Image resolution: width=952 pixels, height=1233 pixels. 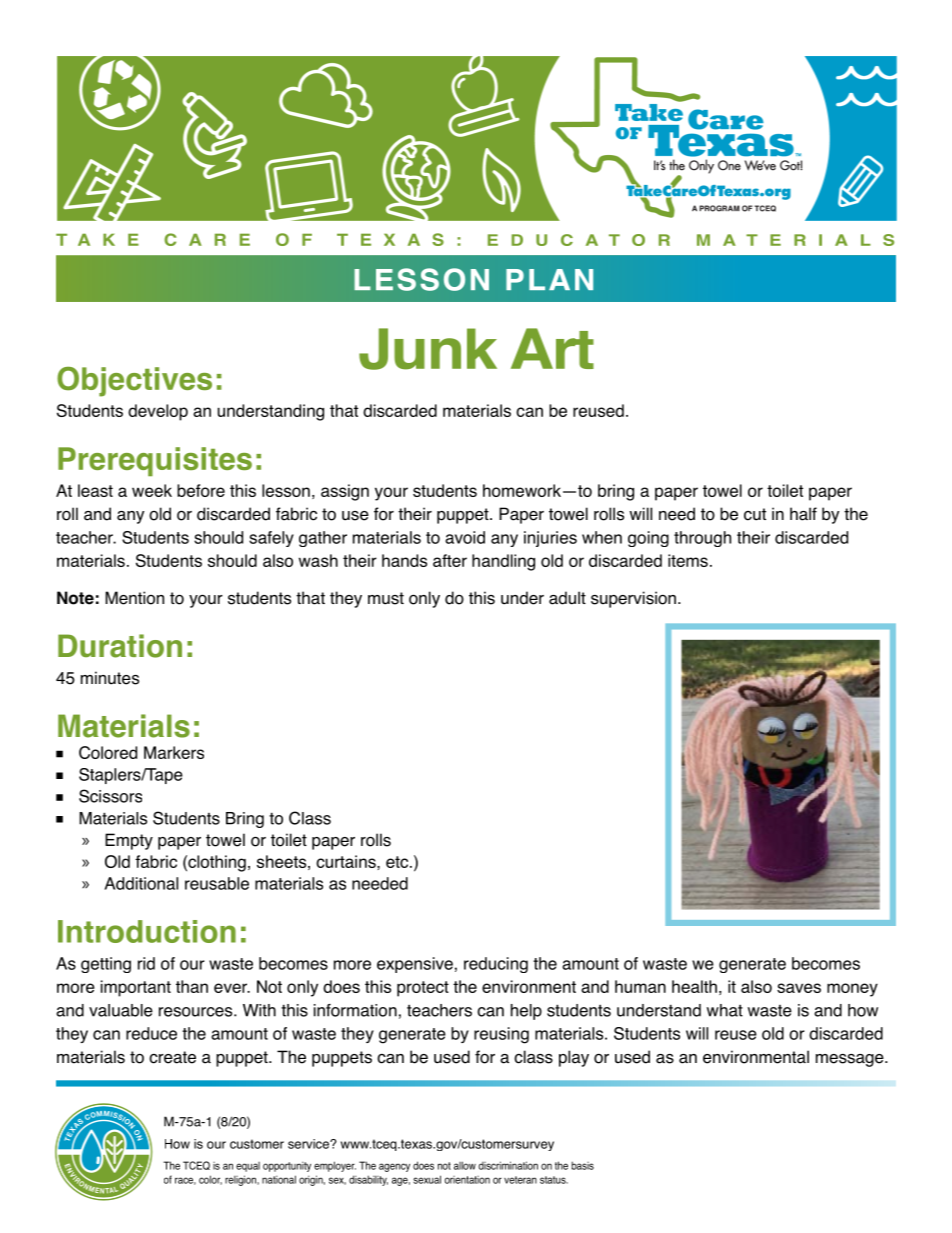 What do you see at coordinates (549, 279) in the screenshot?
I see `PLAN` at bounding box center [549, 279].
